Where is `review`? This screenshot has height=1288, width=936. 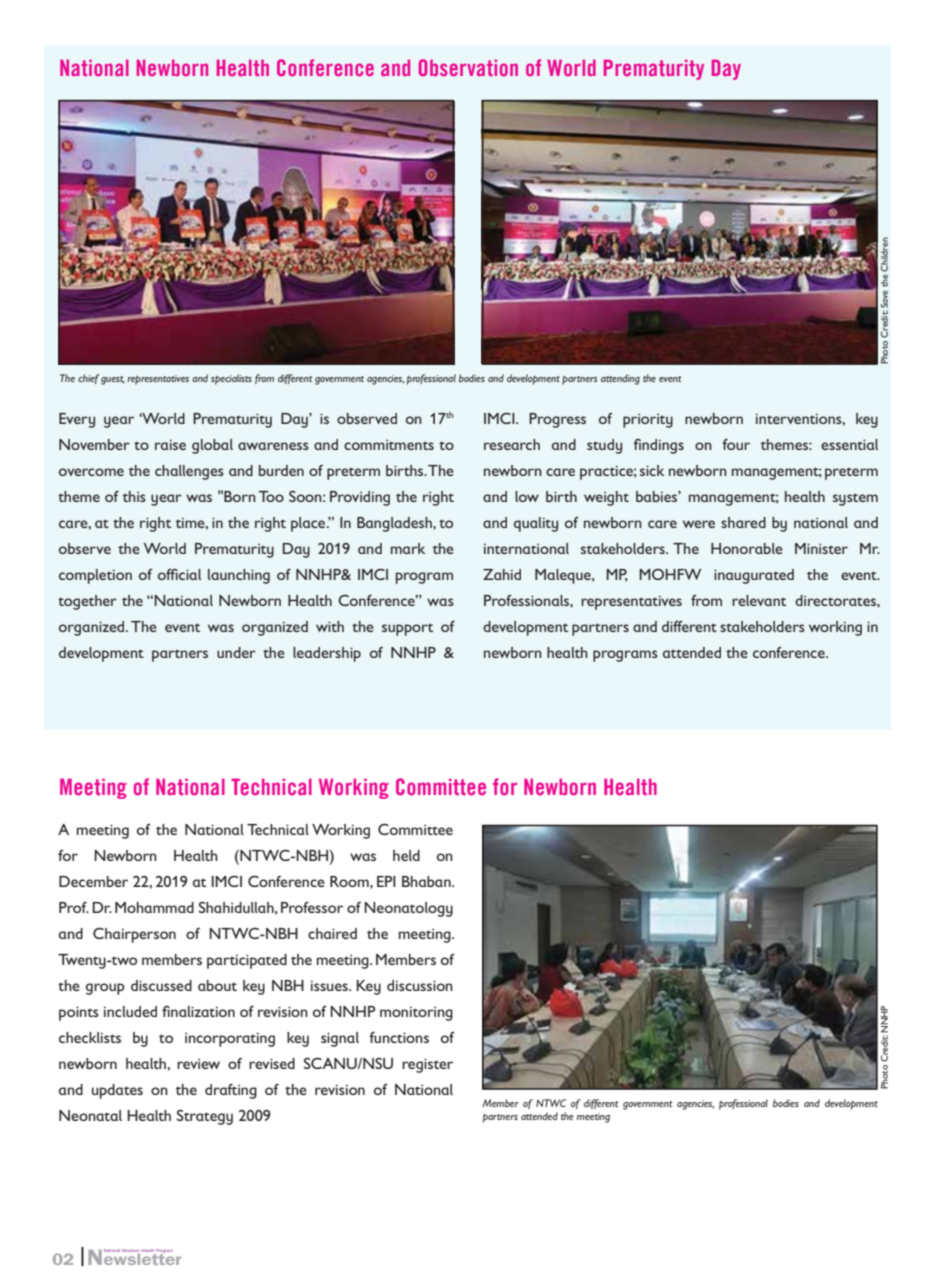
review is located at coordinates (198, 1064).
